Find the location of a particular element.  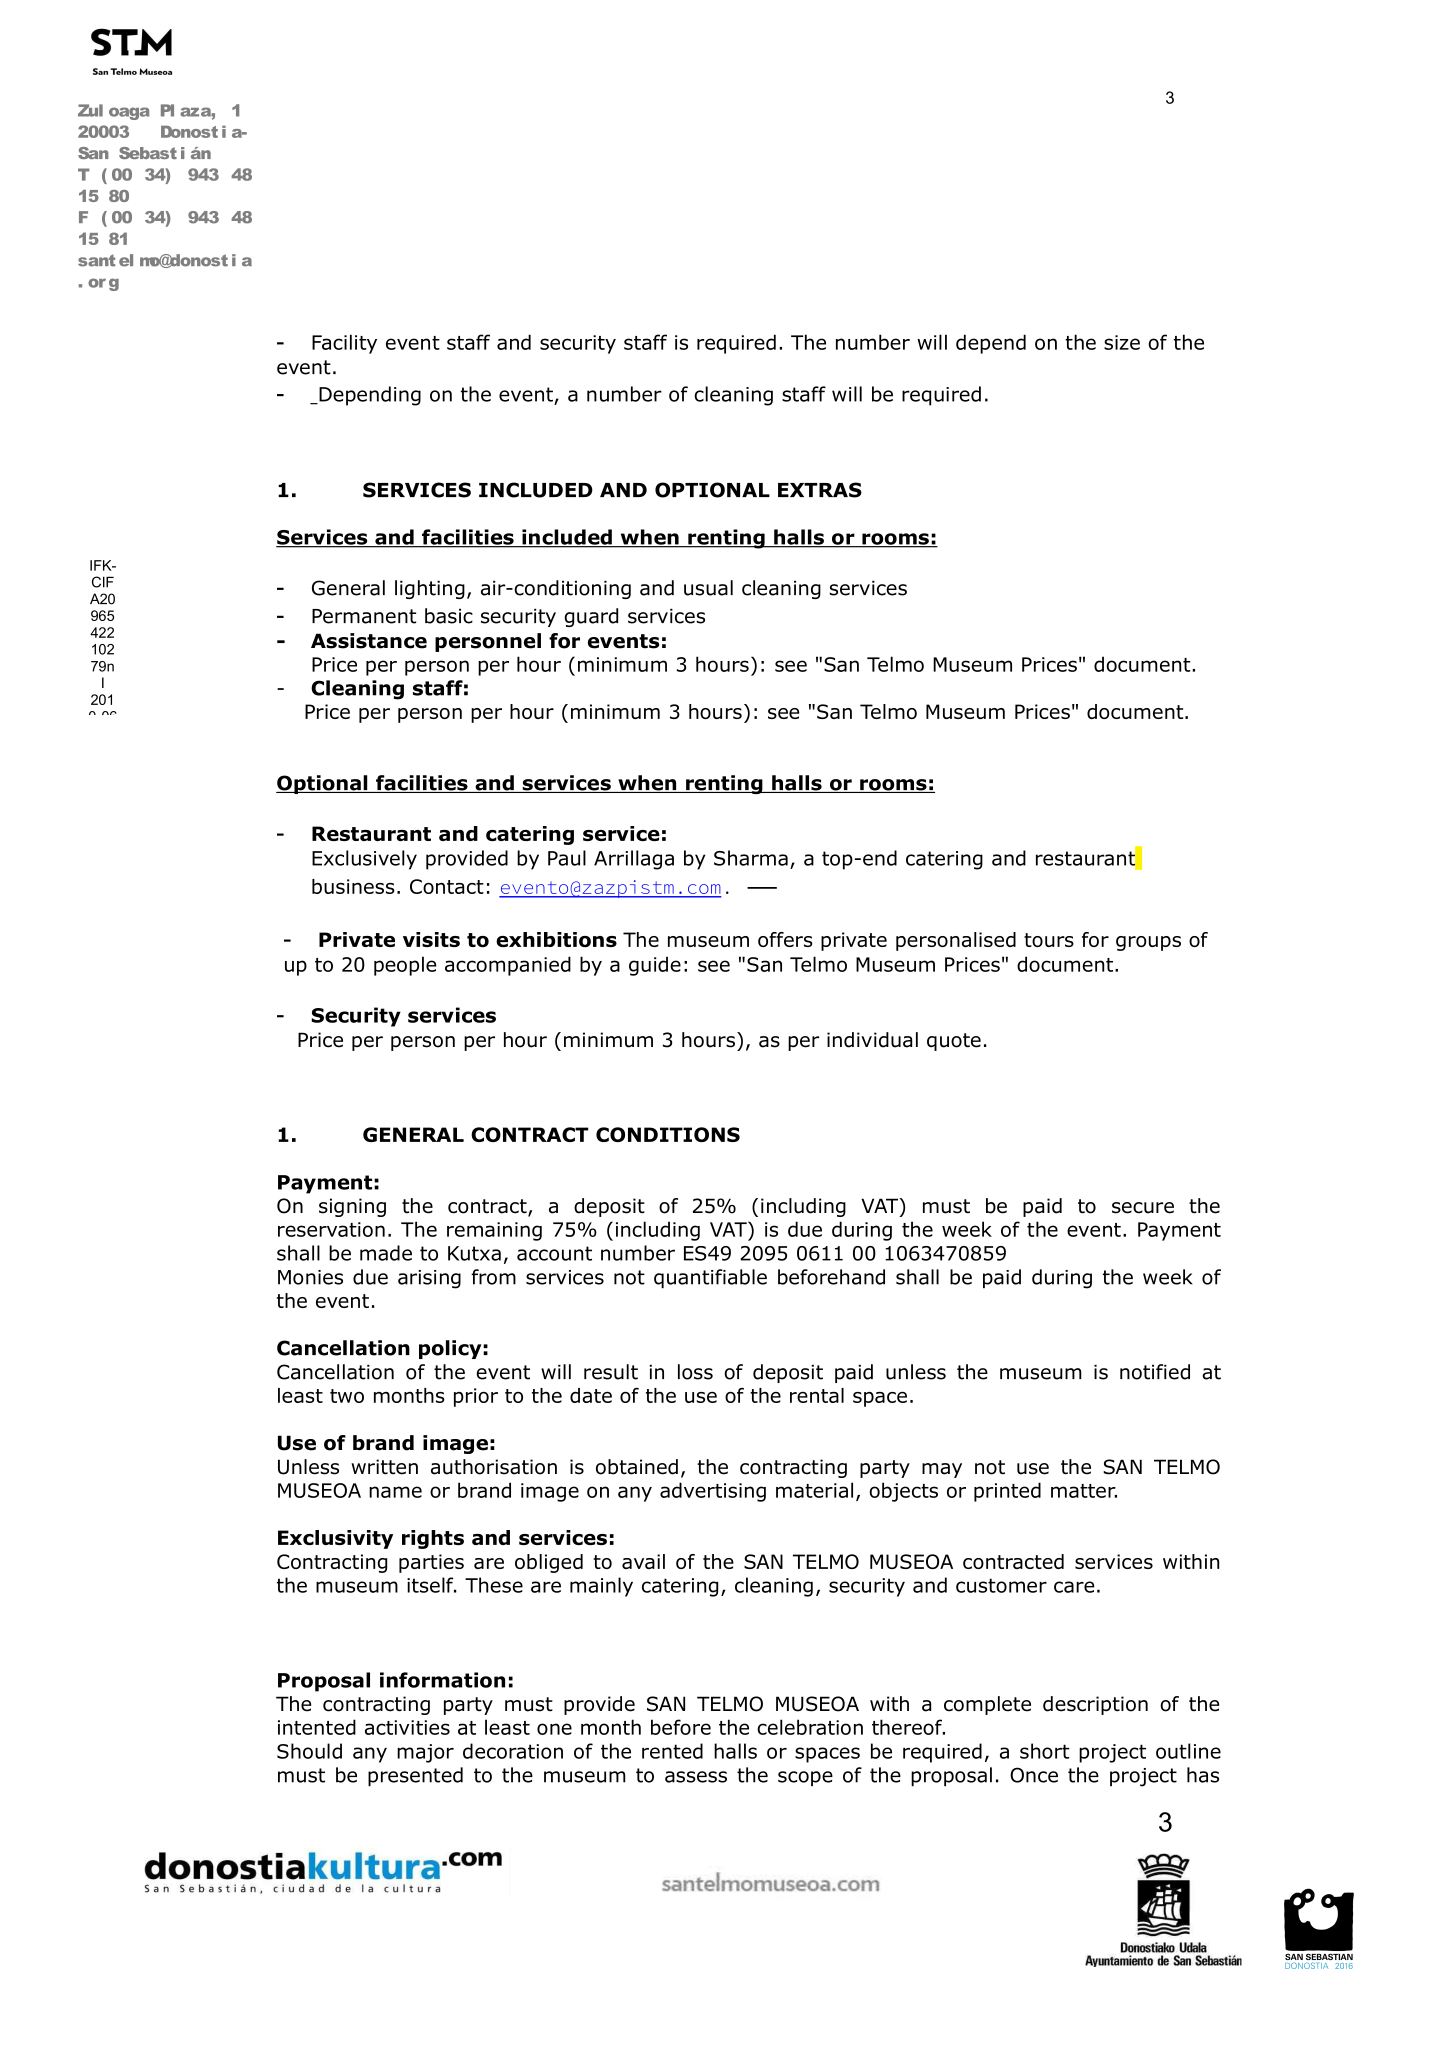

activities is located at coordinates (407, 1727).
